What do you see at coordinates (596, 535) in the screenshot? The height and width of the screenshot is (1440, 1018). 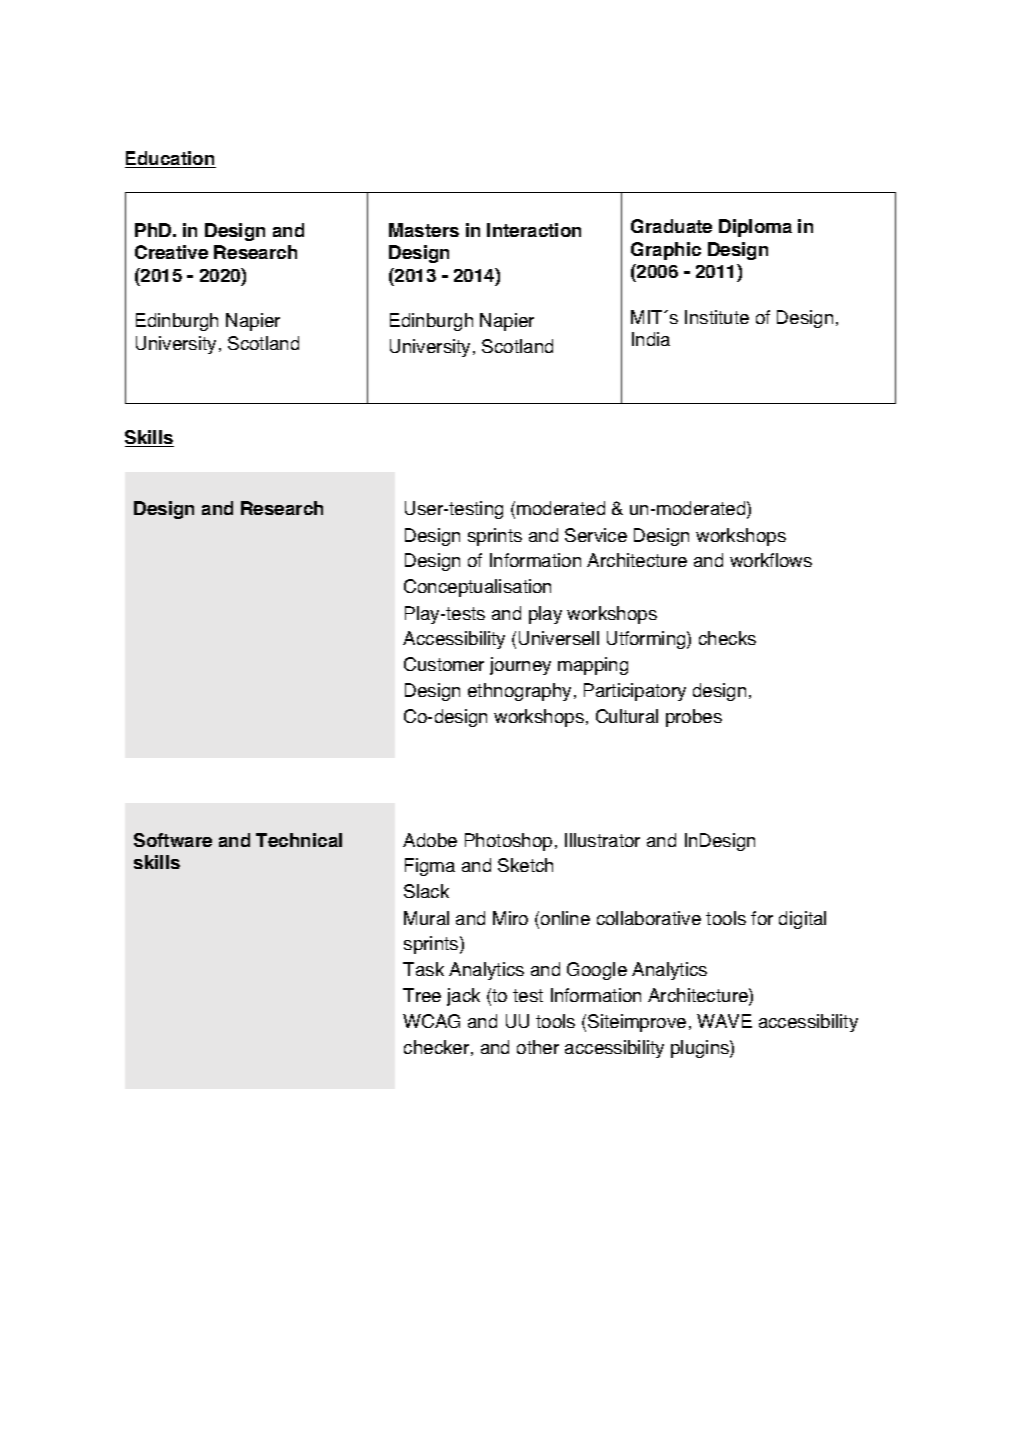 I see `Service` at bounding box center [596, 535].
